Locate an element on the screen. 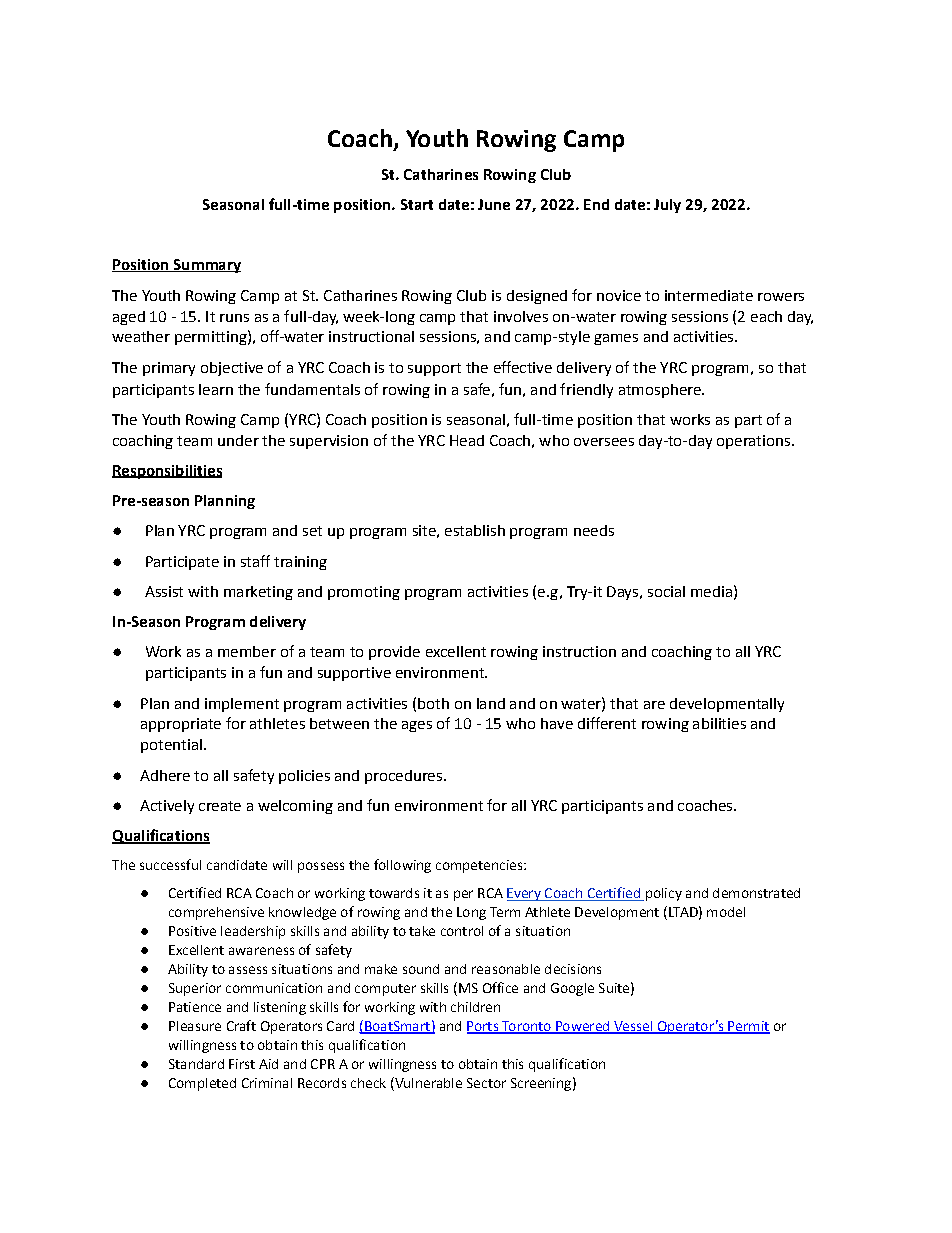 The image size is (952, 1233). Start is located at coordinates (417, 204).
